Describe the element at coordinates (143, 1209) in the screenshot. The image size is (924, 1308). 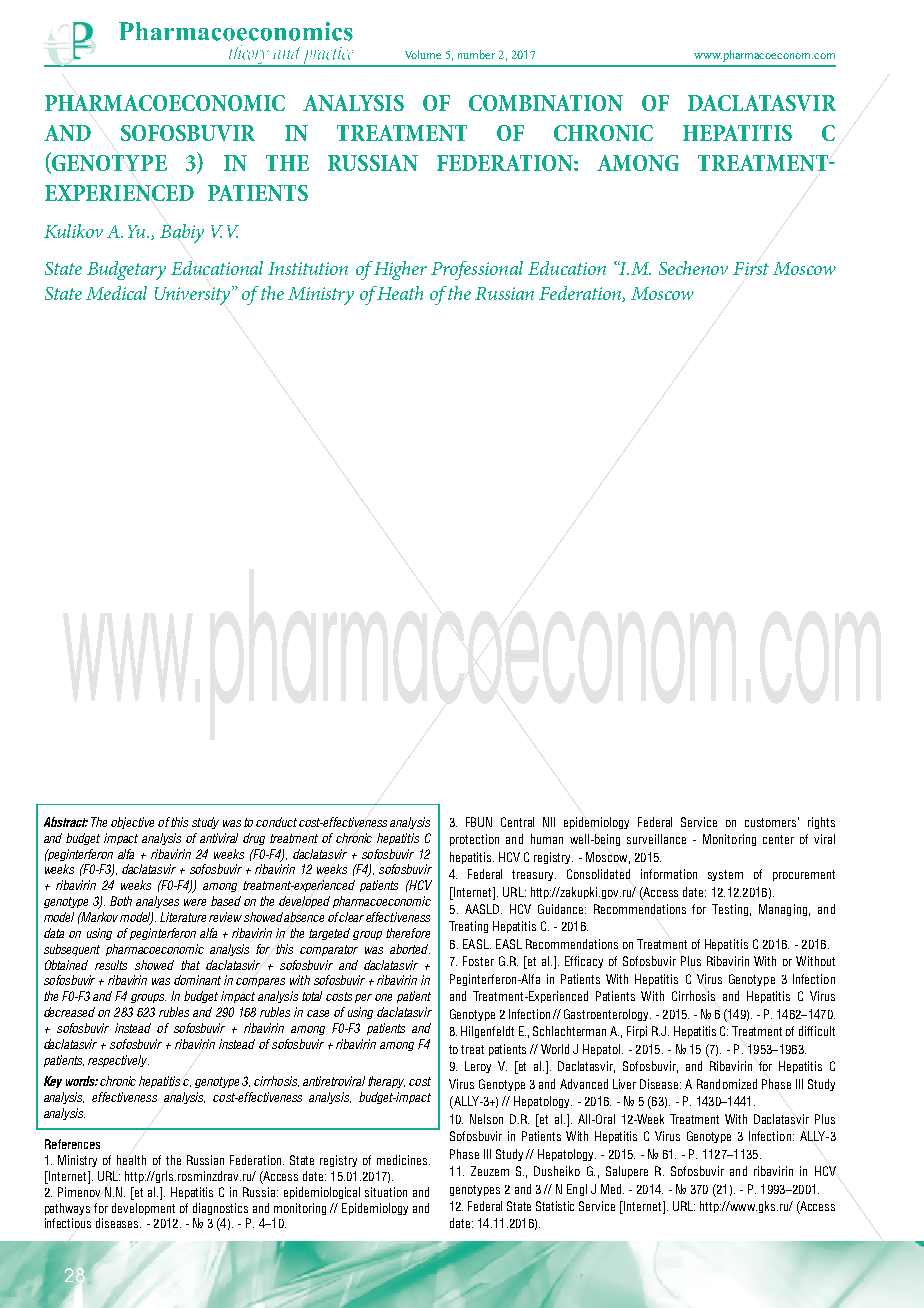
I see `development` at that location.
